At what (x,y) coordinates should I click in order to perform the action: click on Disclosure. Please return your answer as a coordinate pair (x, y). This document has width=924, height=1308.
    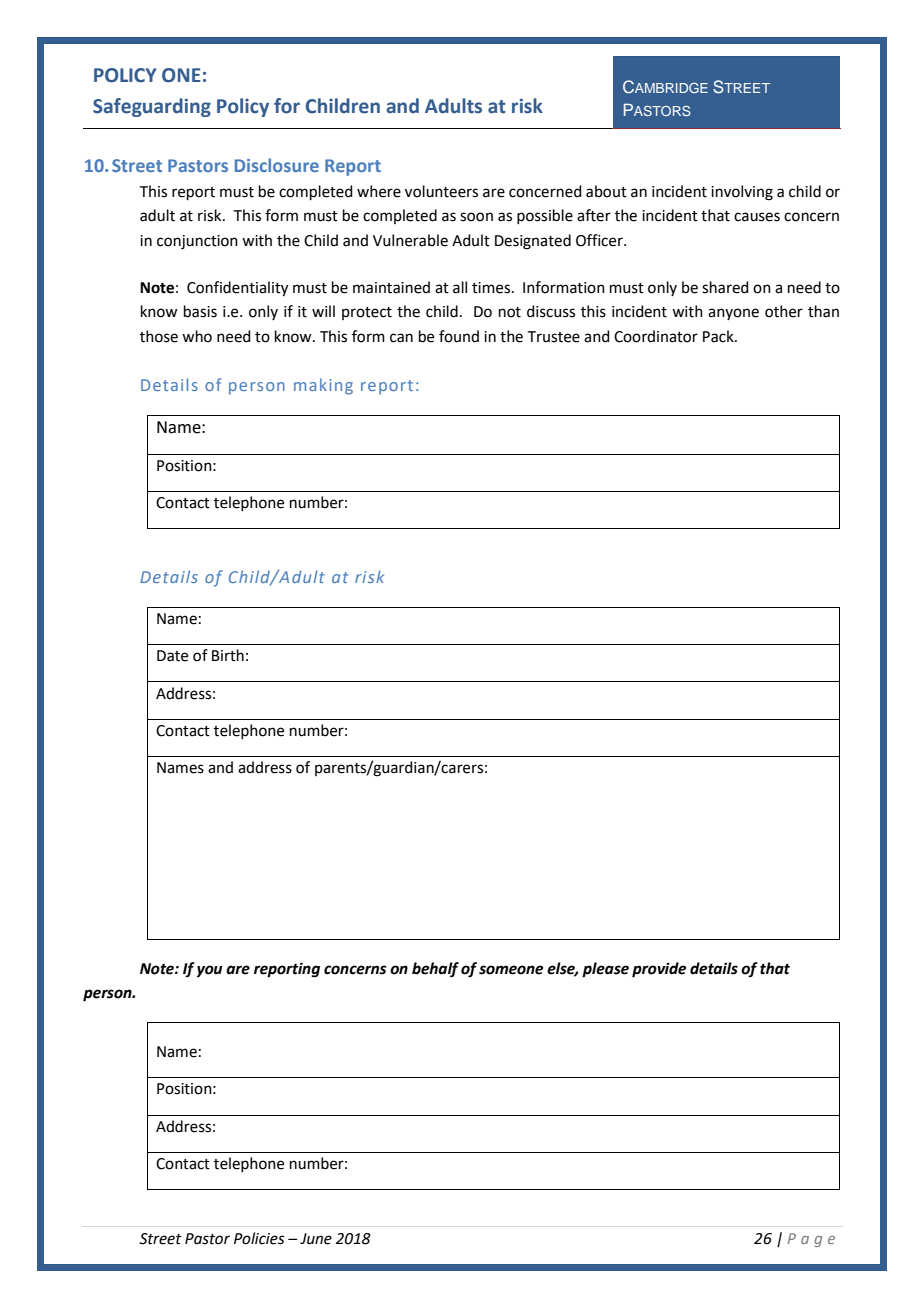
    Looking at the image, I should click on (277, 165).
